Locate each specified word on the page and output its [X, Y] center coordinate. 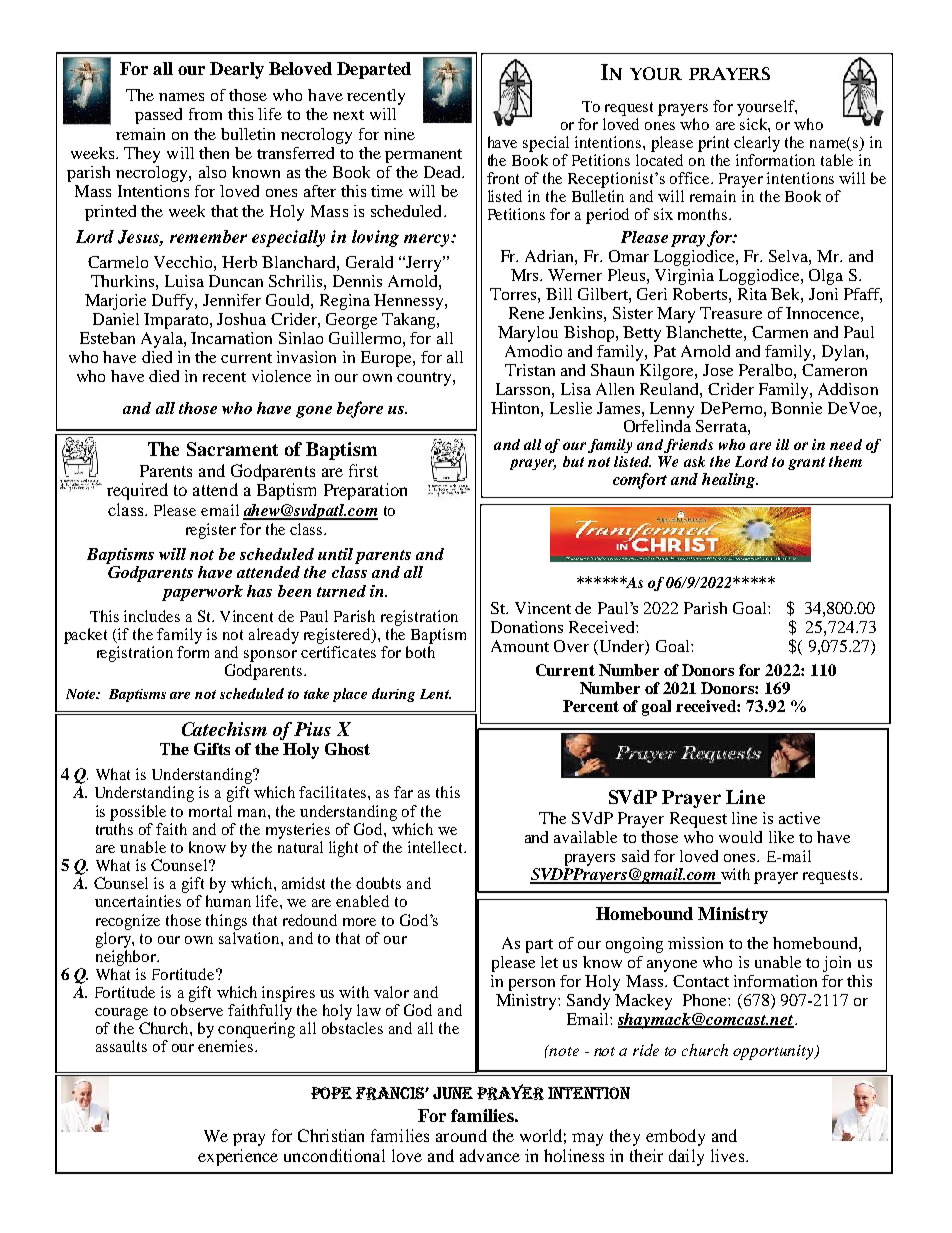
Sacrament [232, 449]
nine [399, 134]
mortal [210, 811]
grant [806, 463]
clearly [757, 144]
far [403, 792]
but [573, 461]
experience [238, 1157]
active [799, 818]
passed [158, 116]
